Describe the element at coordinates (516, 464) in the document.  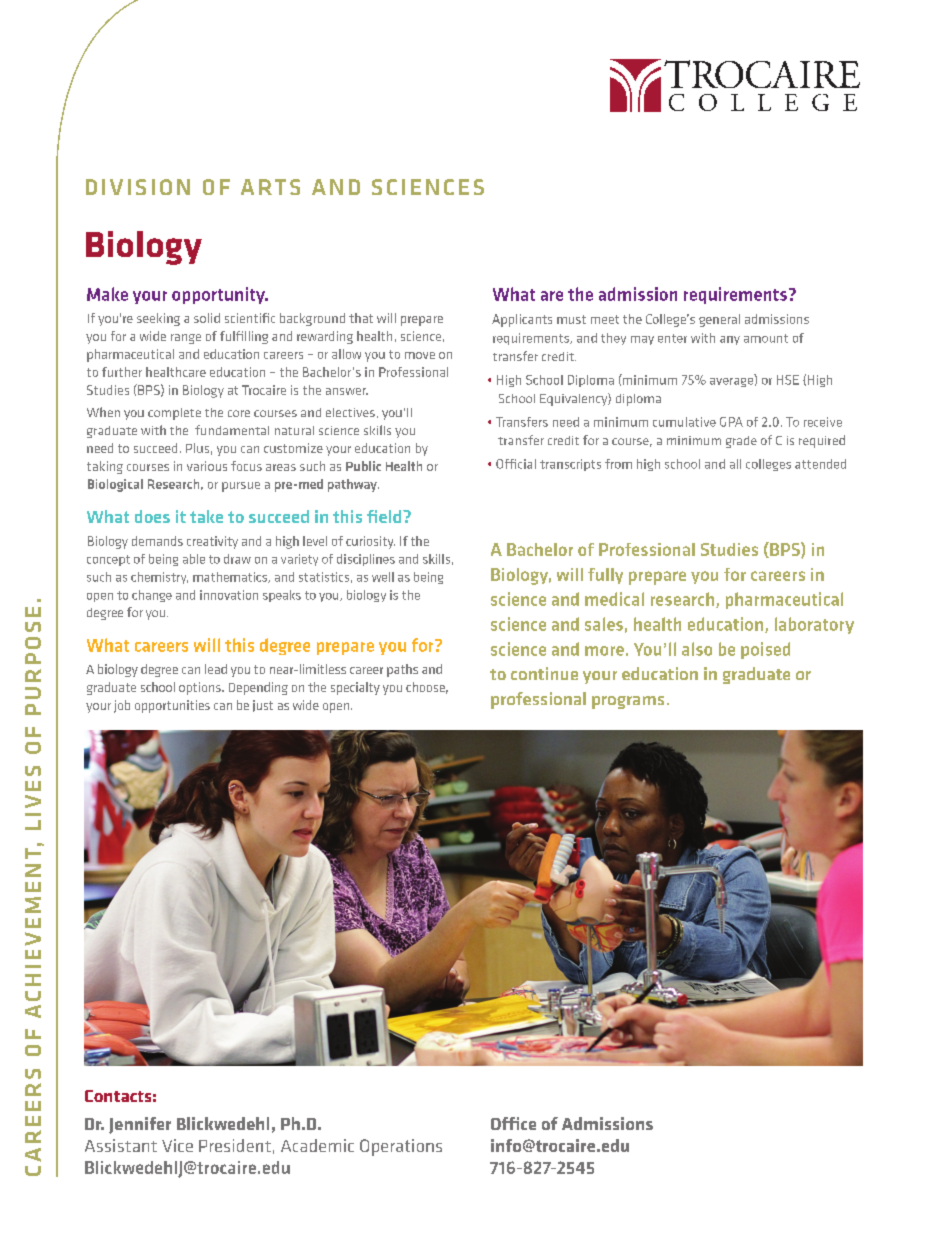
I see `Official` at that location.
